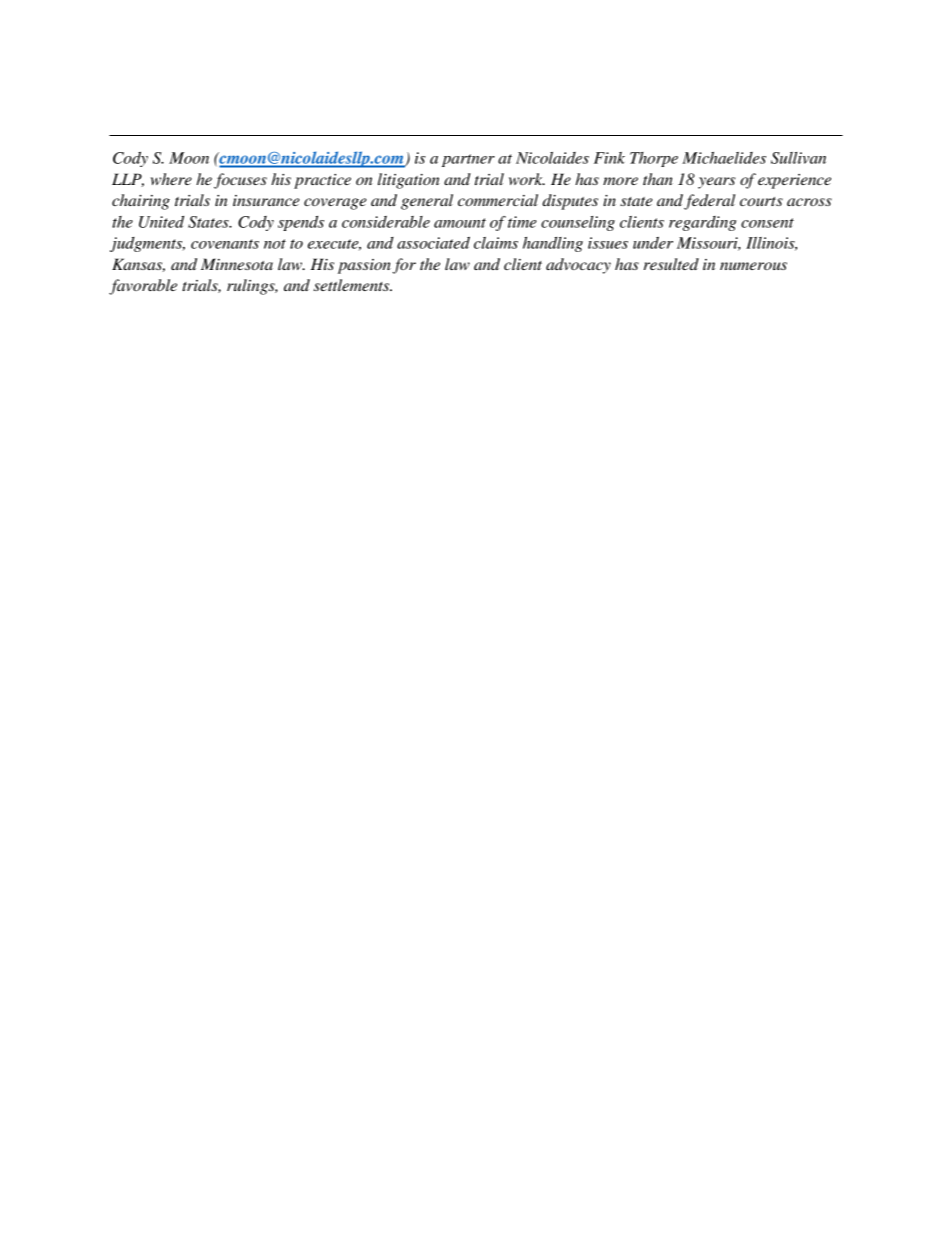 The height and width of the screenshot is (1233, 952). I want to click on general, so click(427, 202).
